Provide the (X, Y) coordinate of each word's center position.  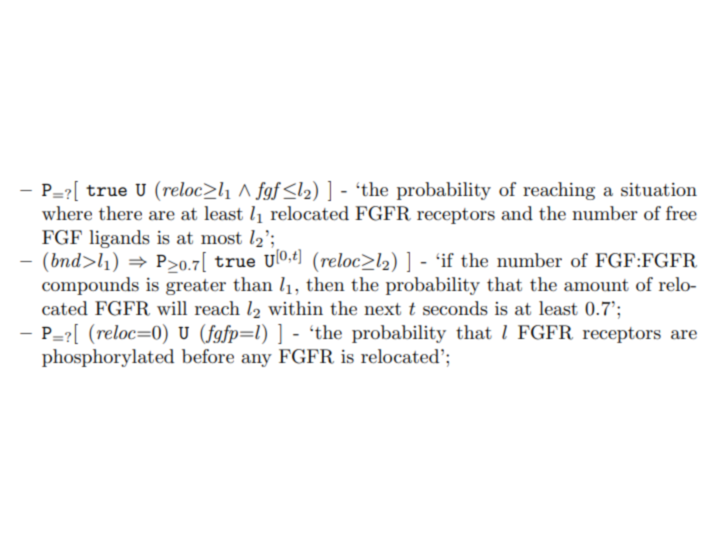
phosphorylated (108, 358)
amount (596, 285)
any (256, 360)
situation (659, 190)
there (120, 213)
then (325, 284)
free (681, 213)
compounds (90, 286)
